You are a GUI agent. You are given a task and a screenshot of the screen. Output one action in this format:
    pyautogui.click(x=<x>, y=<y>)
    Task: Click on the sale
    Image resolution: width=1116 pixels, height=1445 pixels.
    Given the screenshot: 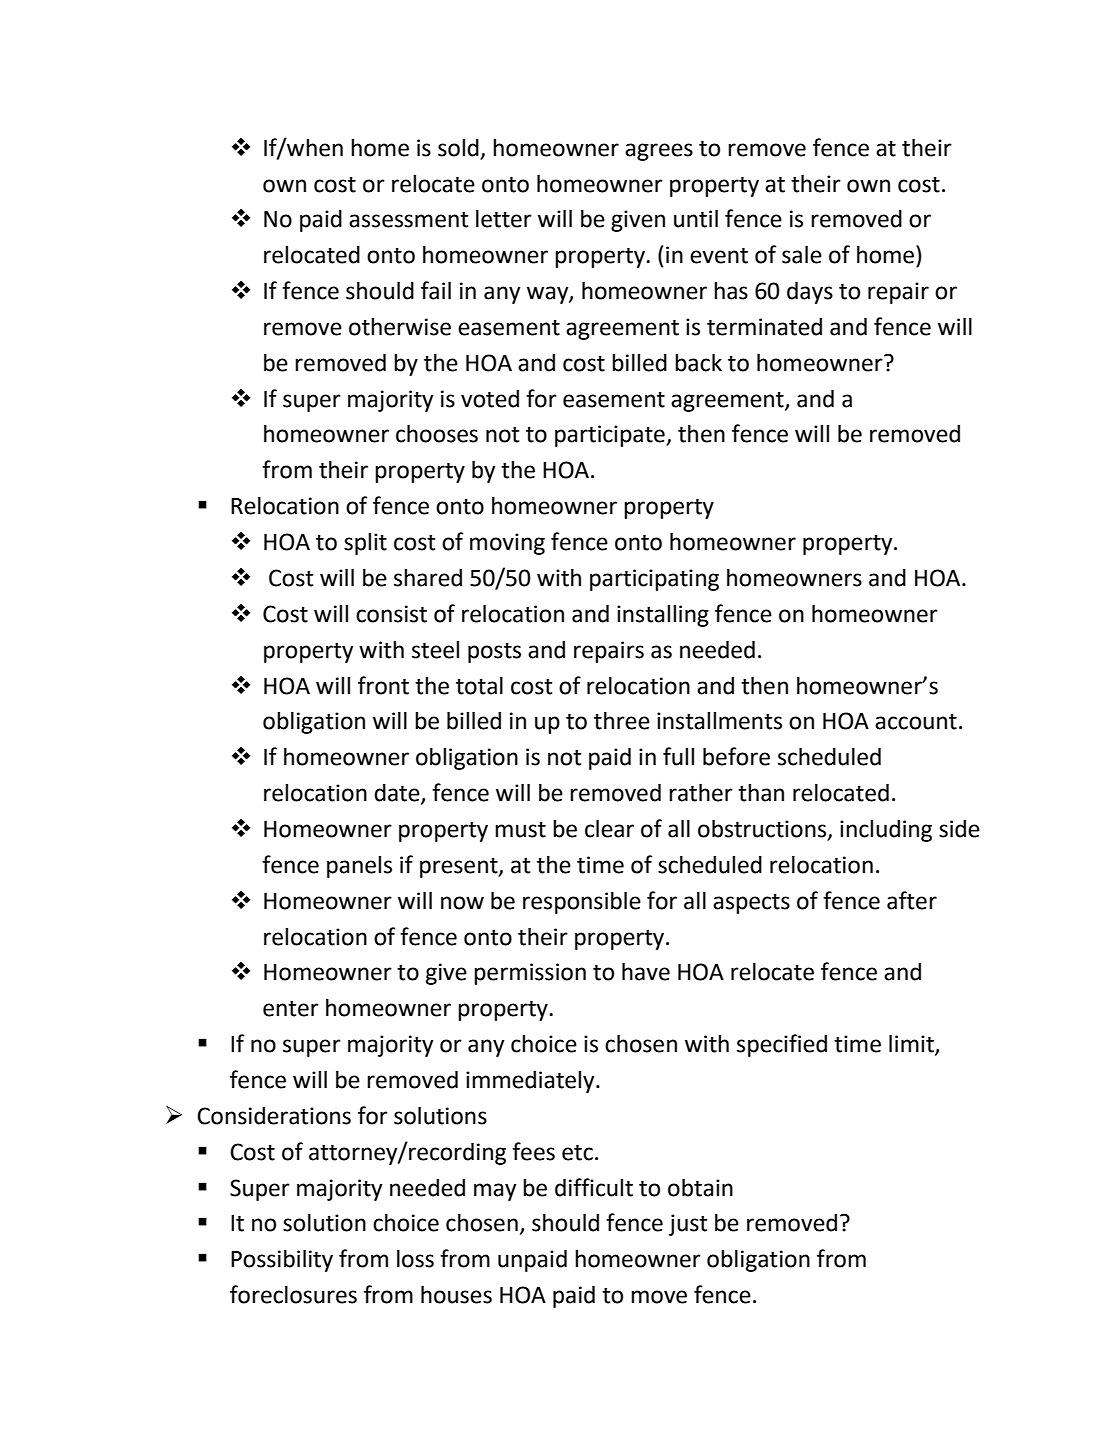 What is the action you would take?
    pyautogui.click(x=802, y=254)
